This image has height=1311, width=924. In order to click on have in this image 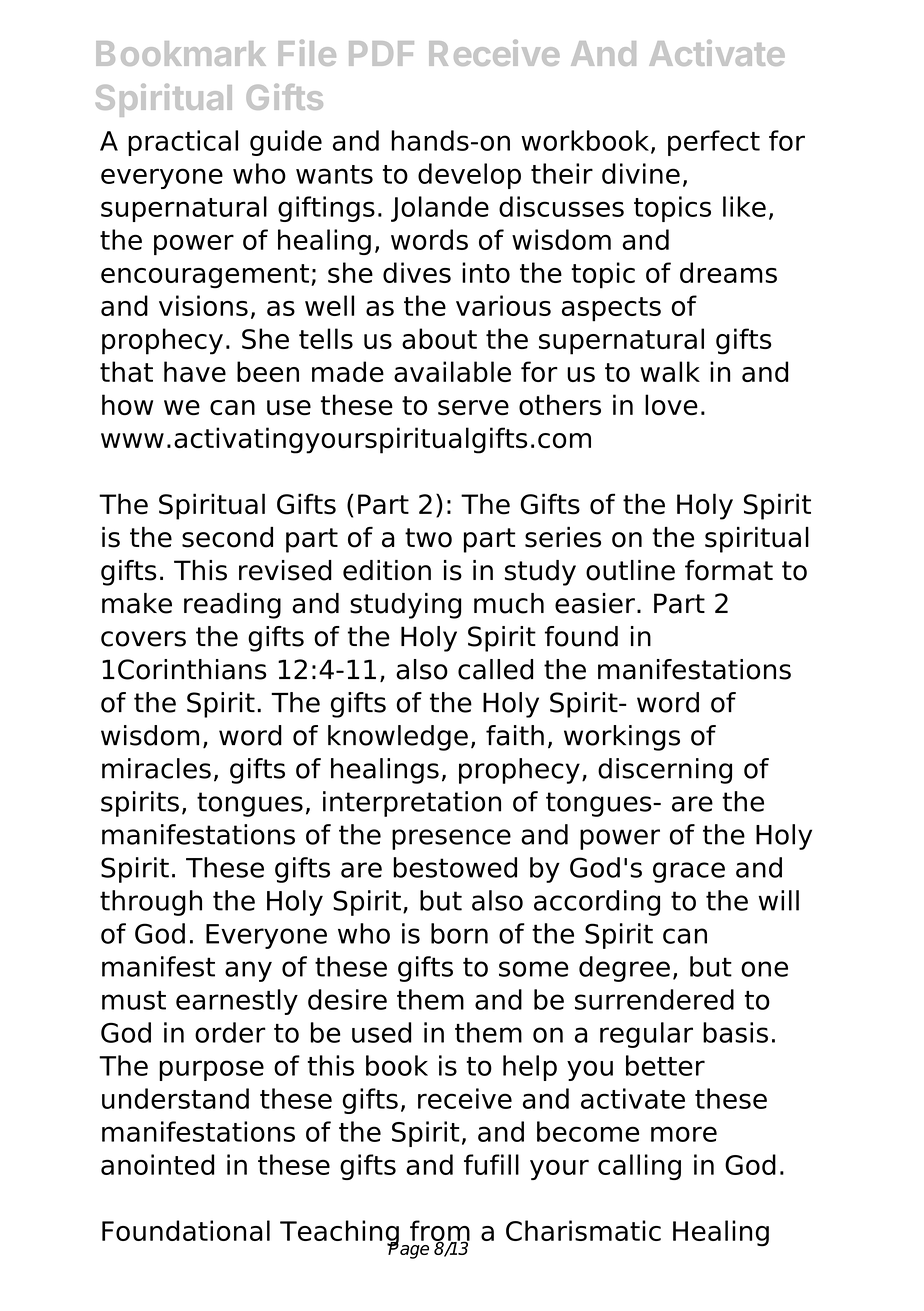, I will do `click(195, 371)`.
